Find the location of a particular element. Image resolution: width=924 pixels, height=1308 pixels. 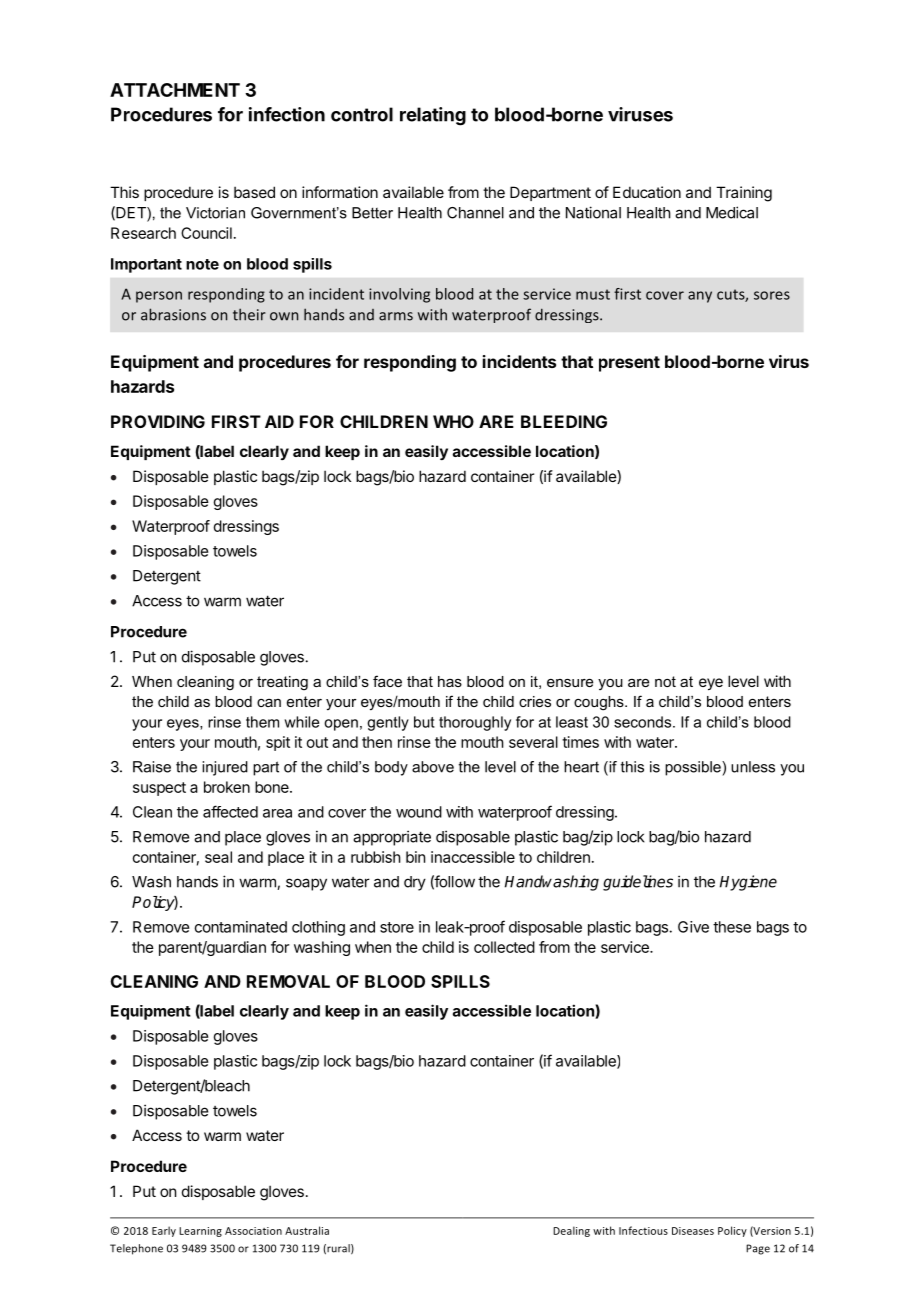

relating is located at coordinates (433, 116).
